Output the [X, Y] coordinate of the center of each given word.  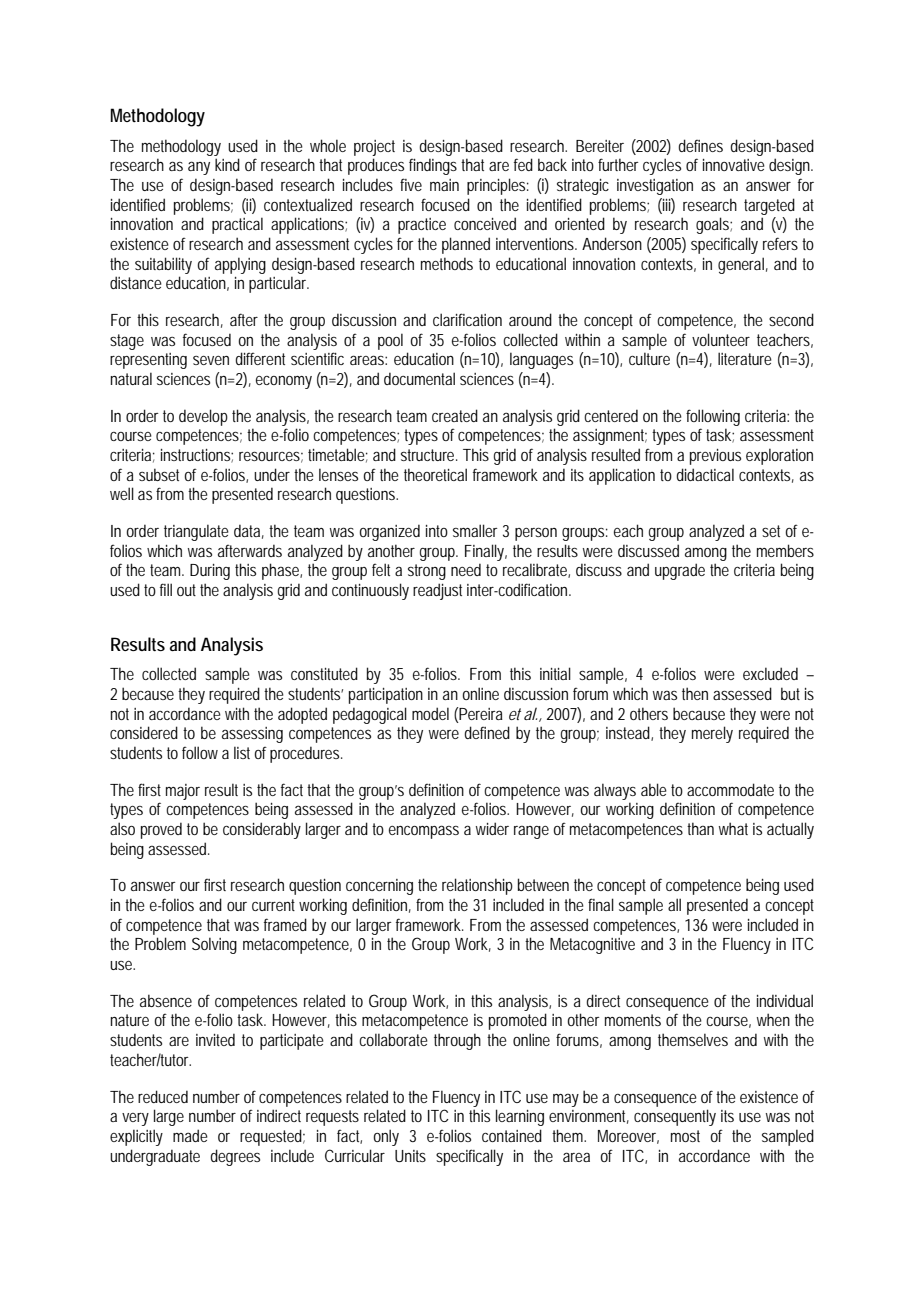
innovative [734, 165]
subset [162, 474]
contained [512, 1135]
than [700, 828]
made [190, 1135]
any [199, 168]
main [444, 185]
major [183, 792]
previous [715, 457]
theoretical [435, 474]
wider [492, 828]
